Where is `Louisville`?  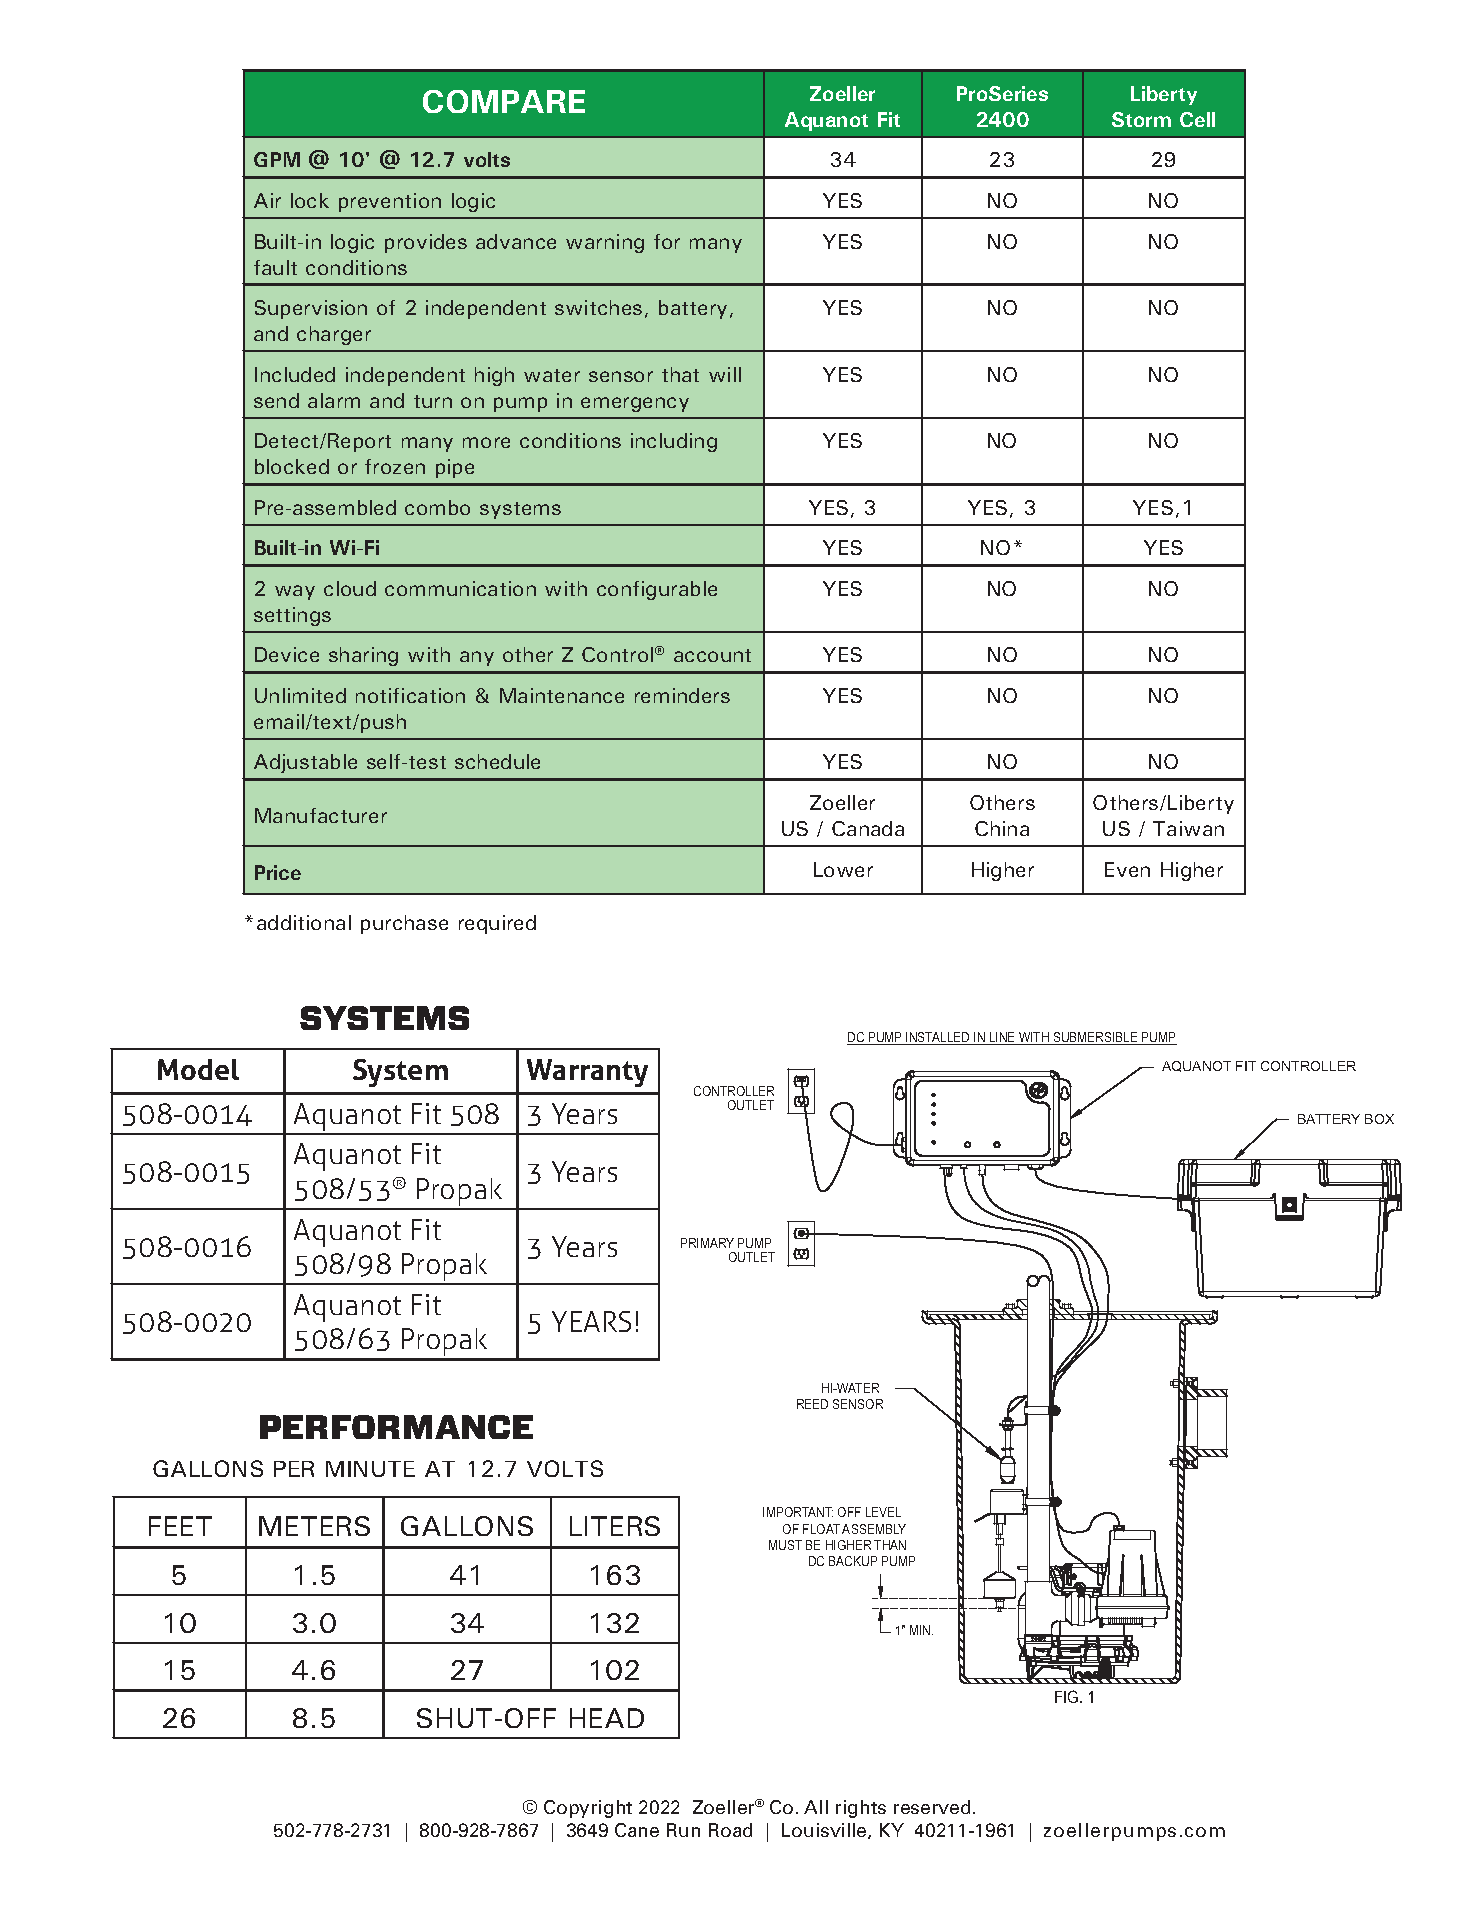
Louisville is located at coordinates (825, 1831).
